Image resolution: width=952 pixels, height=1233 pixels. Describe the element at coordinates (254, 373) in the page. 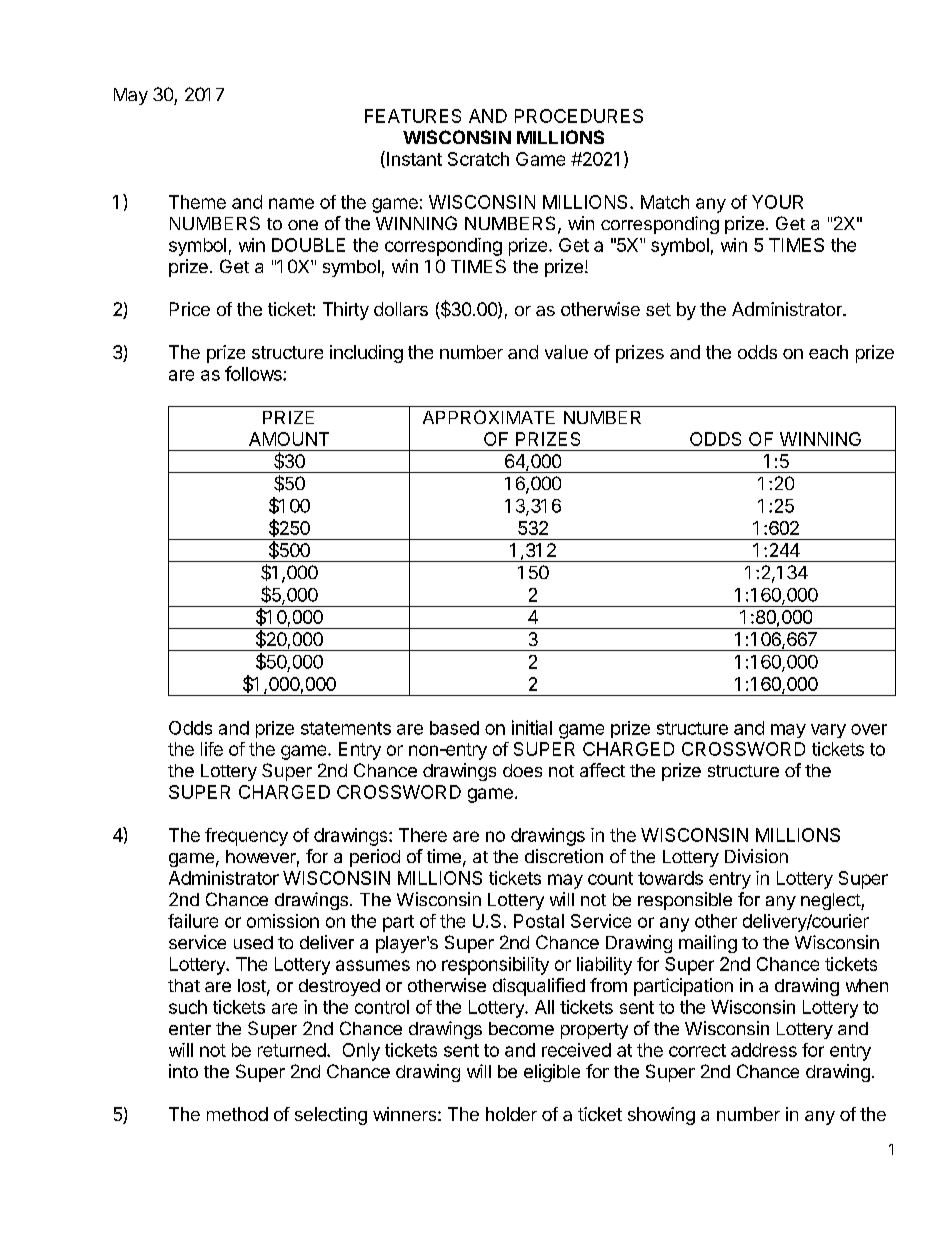

I see `follows` at that location.
